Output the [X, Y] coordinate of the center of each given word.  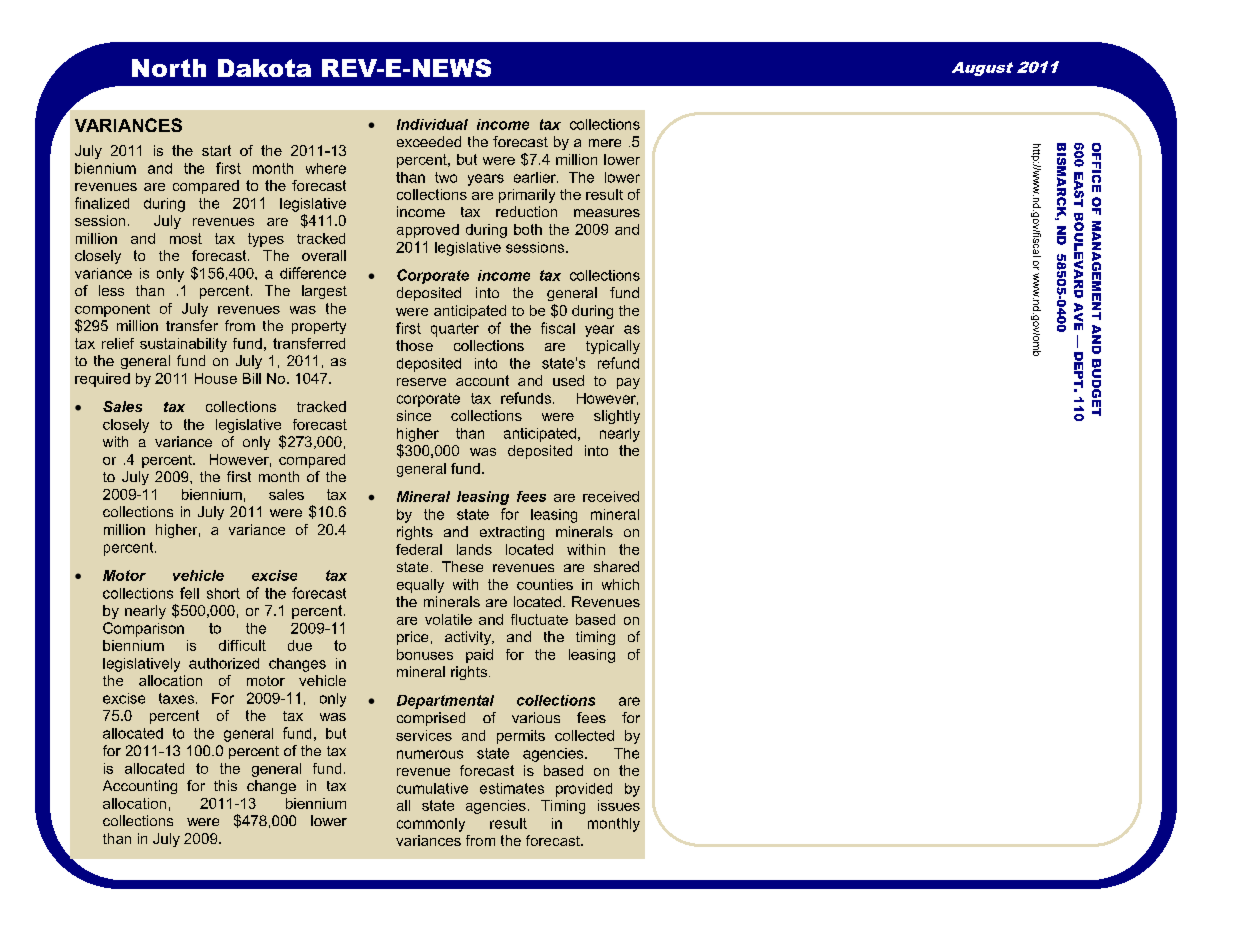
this [225, 785]
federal [419, 549]
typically [613, 347]
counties [545, 584]
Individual [432, 124]
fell [189, 593]
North [169, 68]
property [319, 327]
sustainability [183, 345]
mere [605, 143]
